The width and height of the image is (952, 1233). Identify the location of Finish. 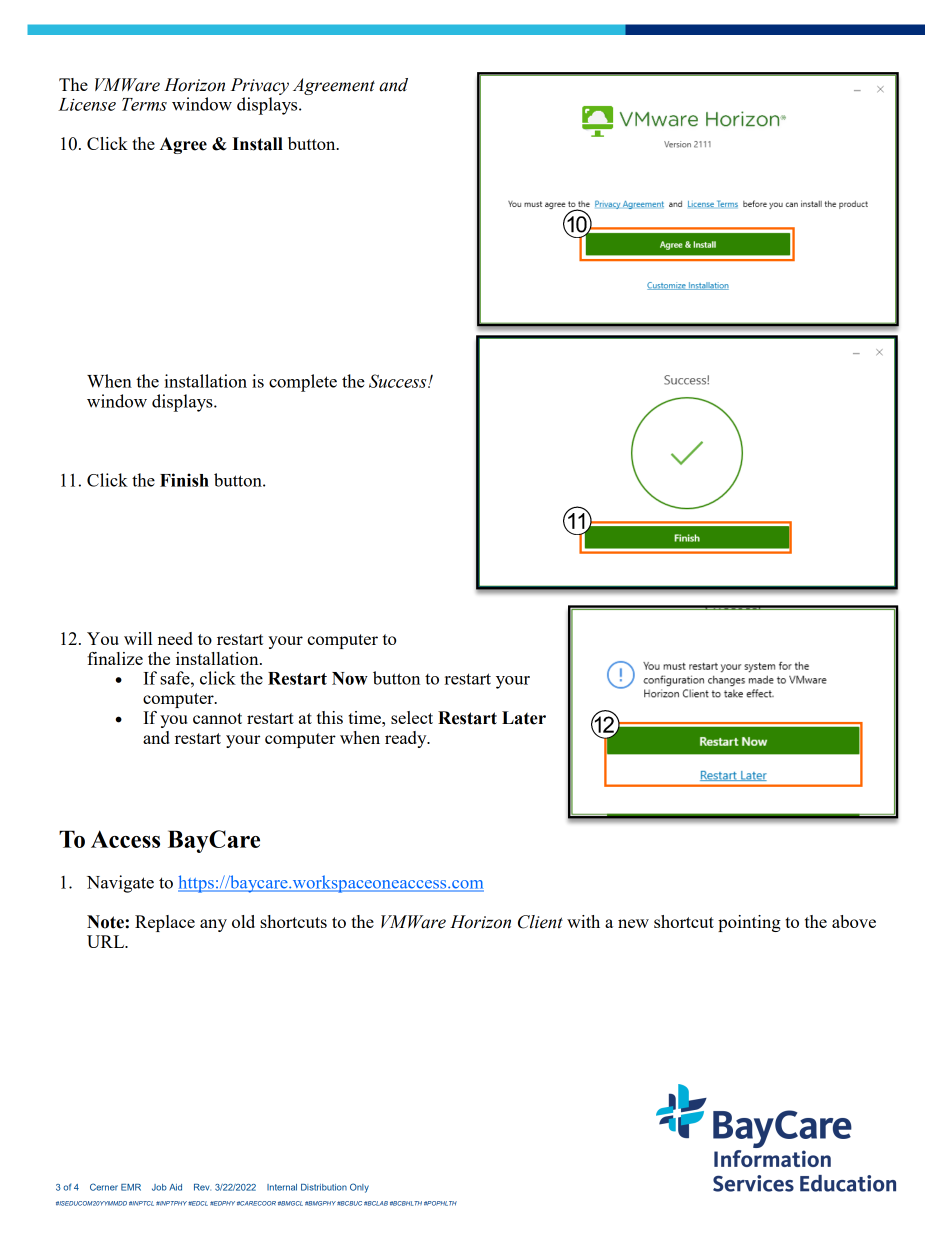
(184, 480).
